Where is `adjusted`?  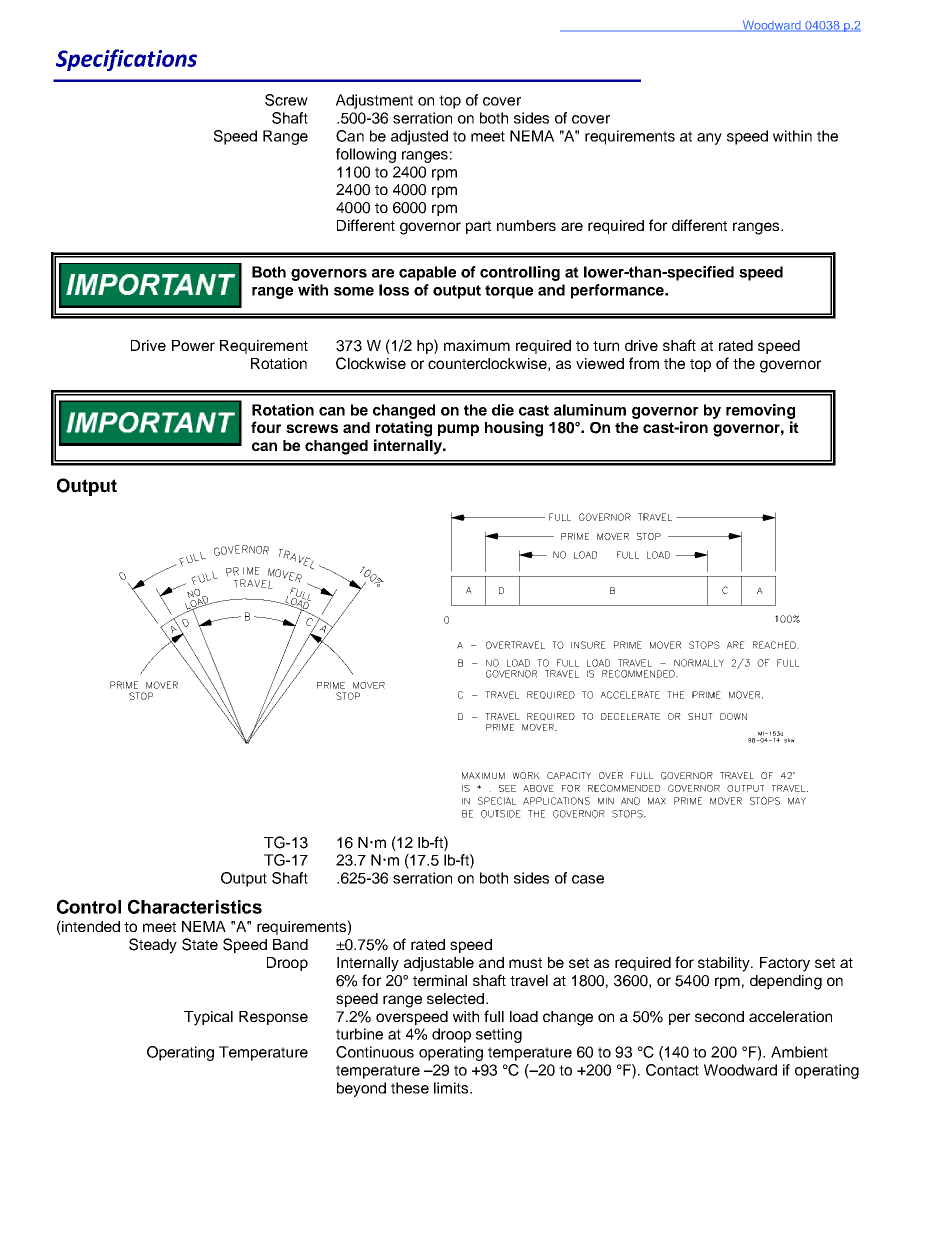 adjusted is located at coordinates (419, 137).
